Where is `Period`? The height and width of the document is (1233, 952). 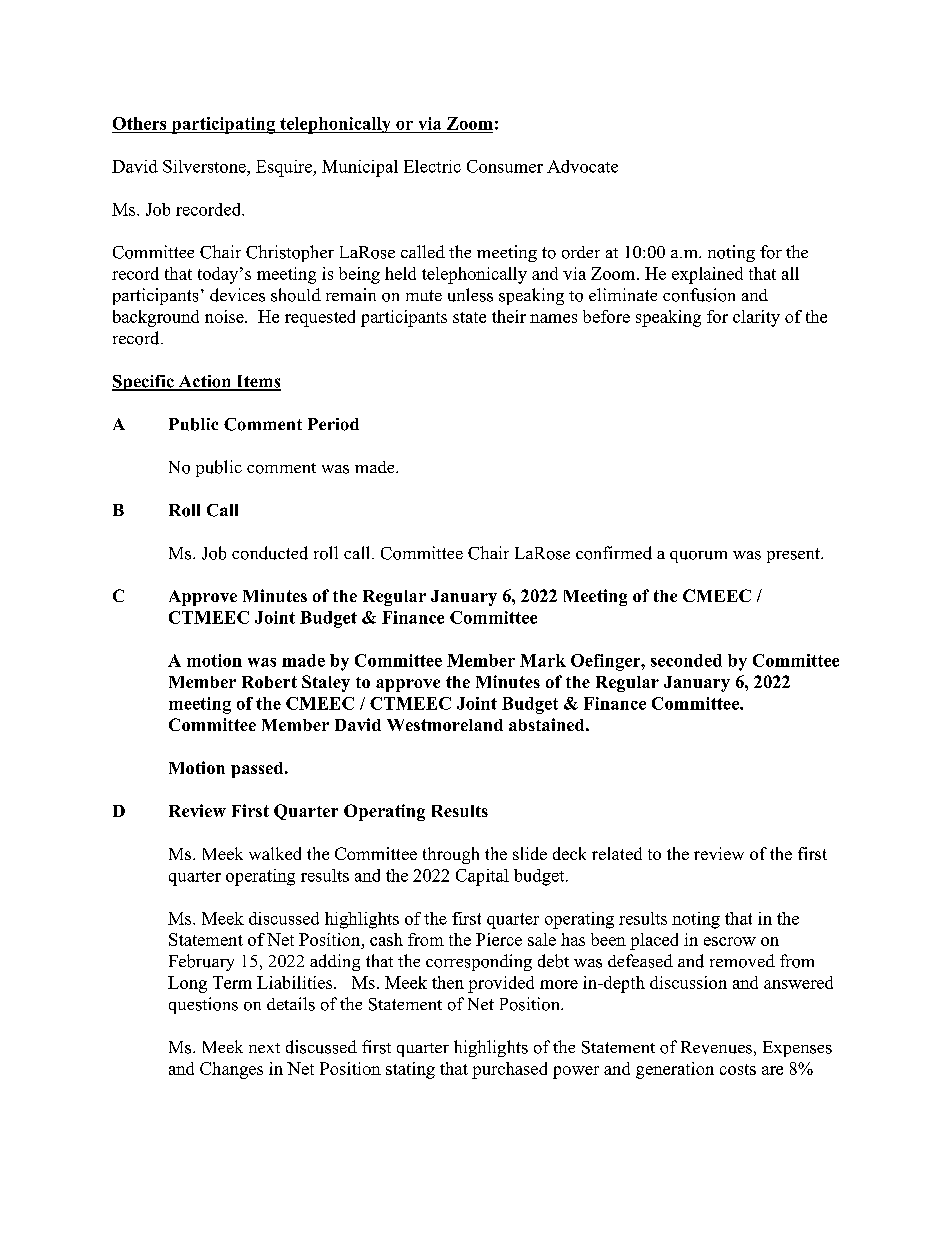 Period is located at coordinates (333, 424).
